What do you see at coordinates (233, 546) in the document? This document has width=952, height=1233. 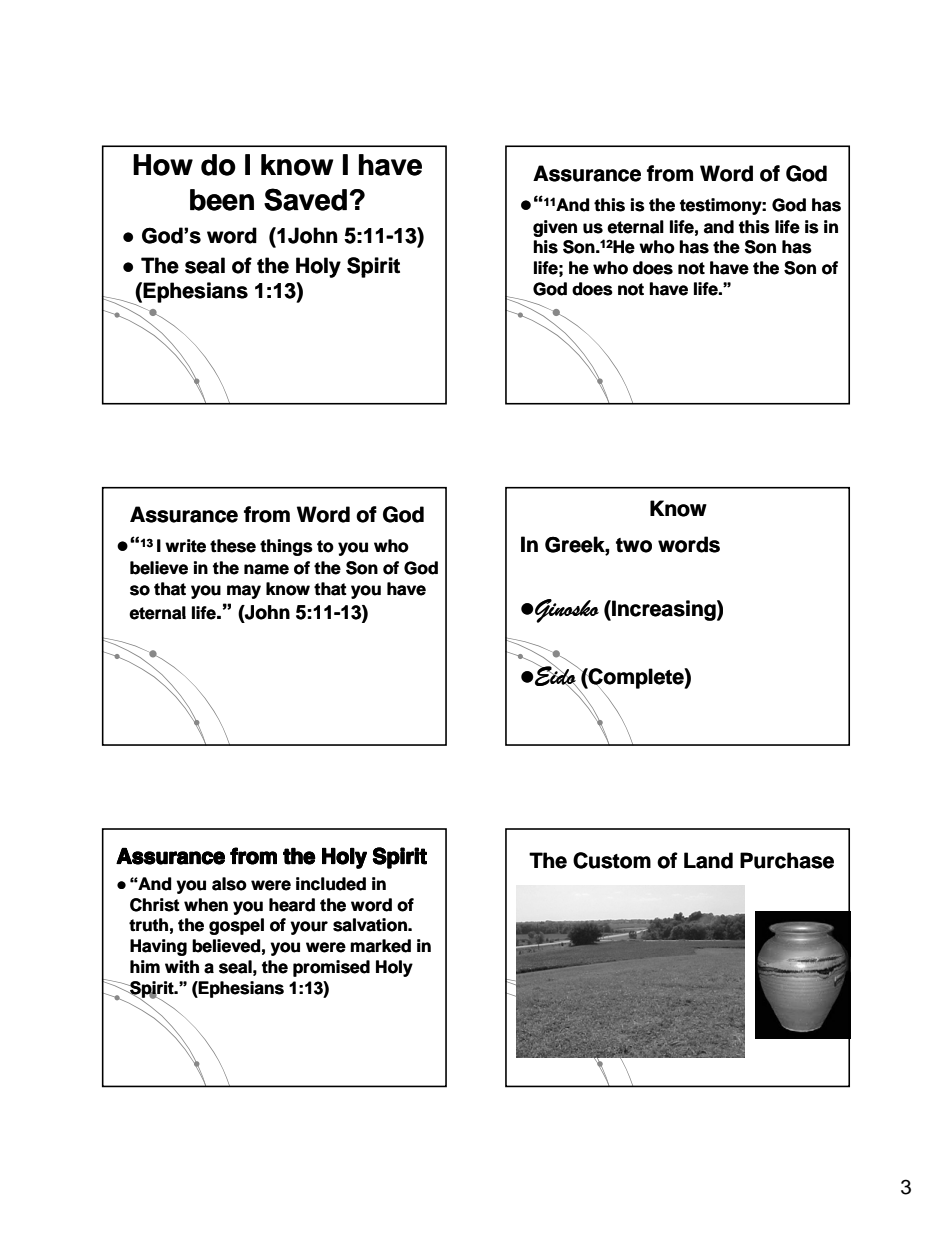 I see `these` at bounding box center [233, 546].
